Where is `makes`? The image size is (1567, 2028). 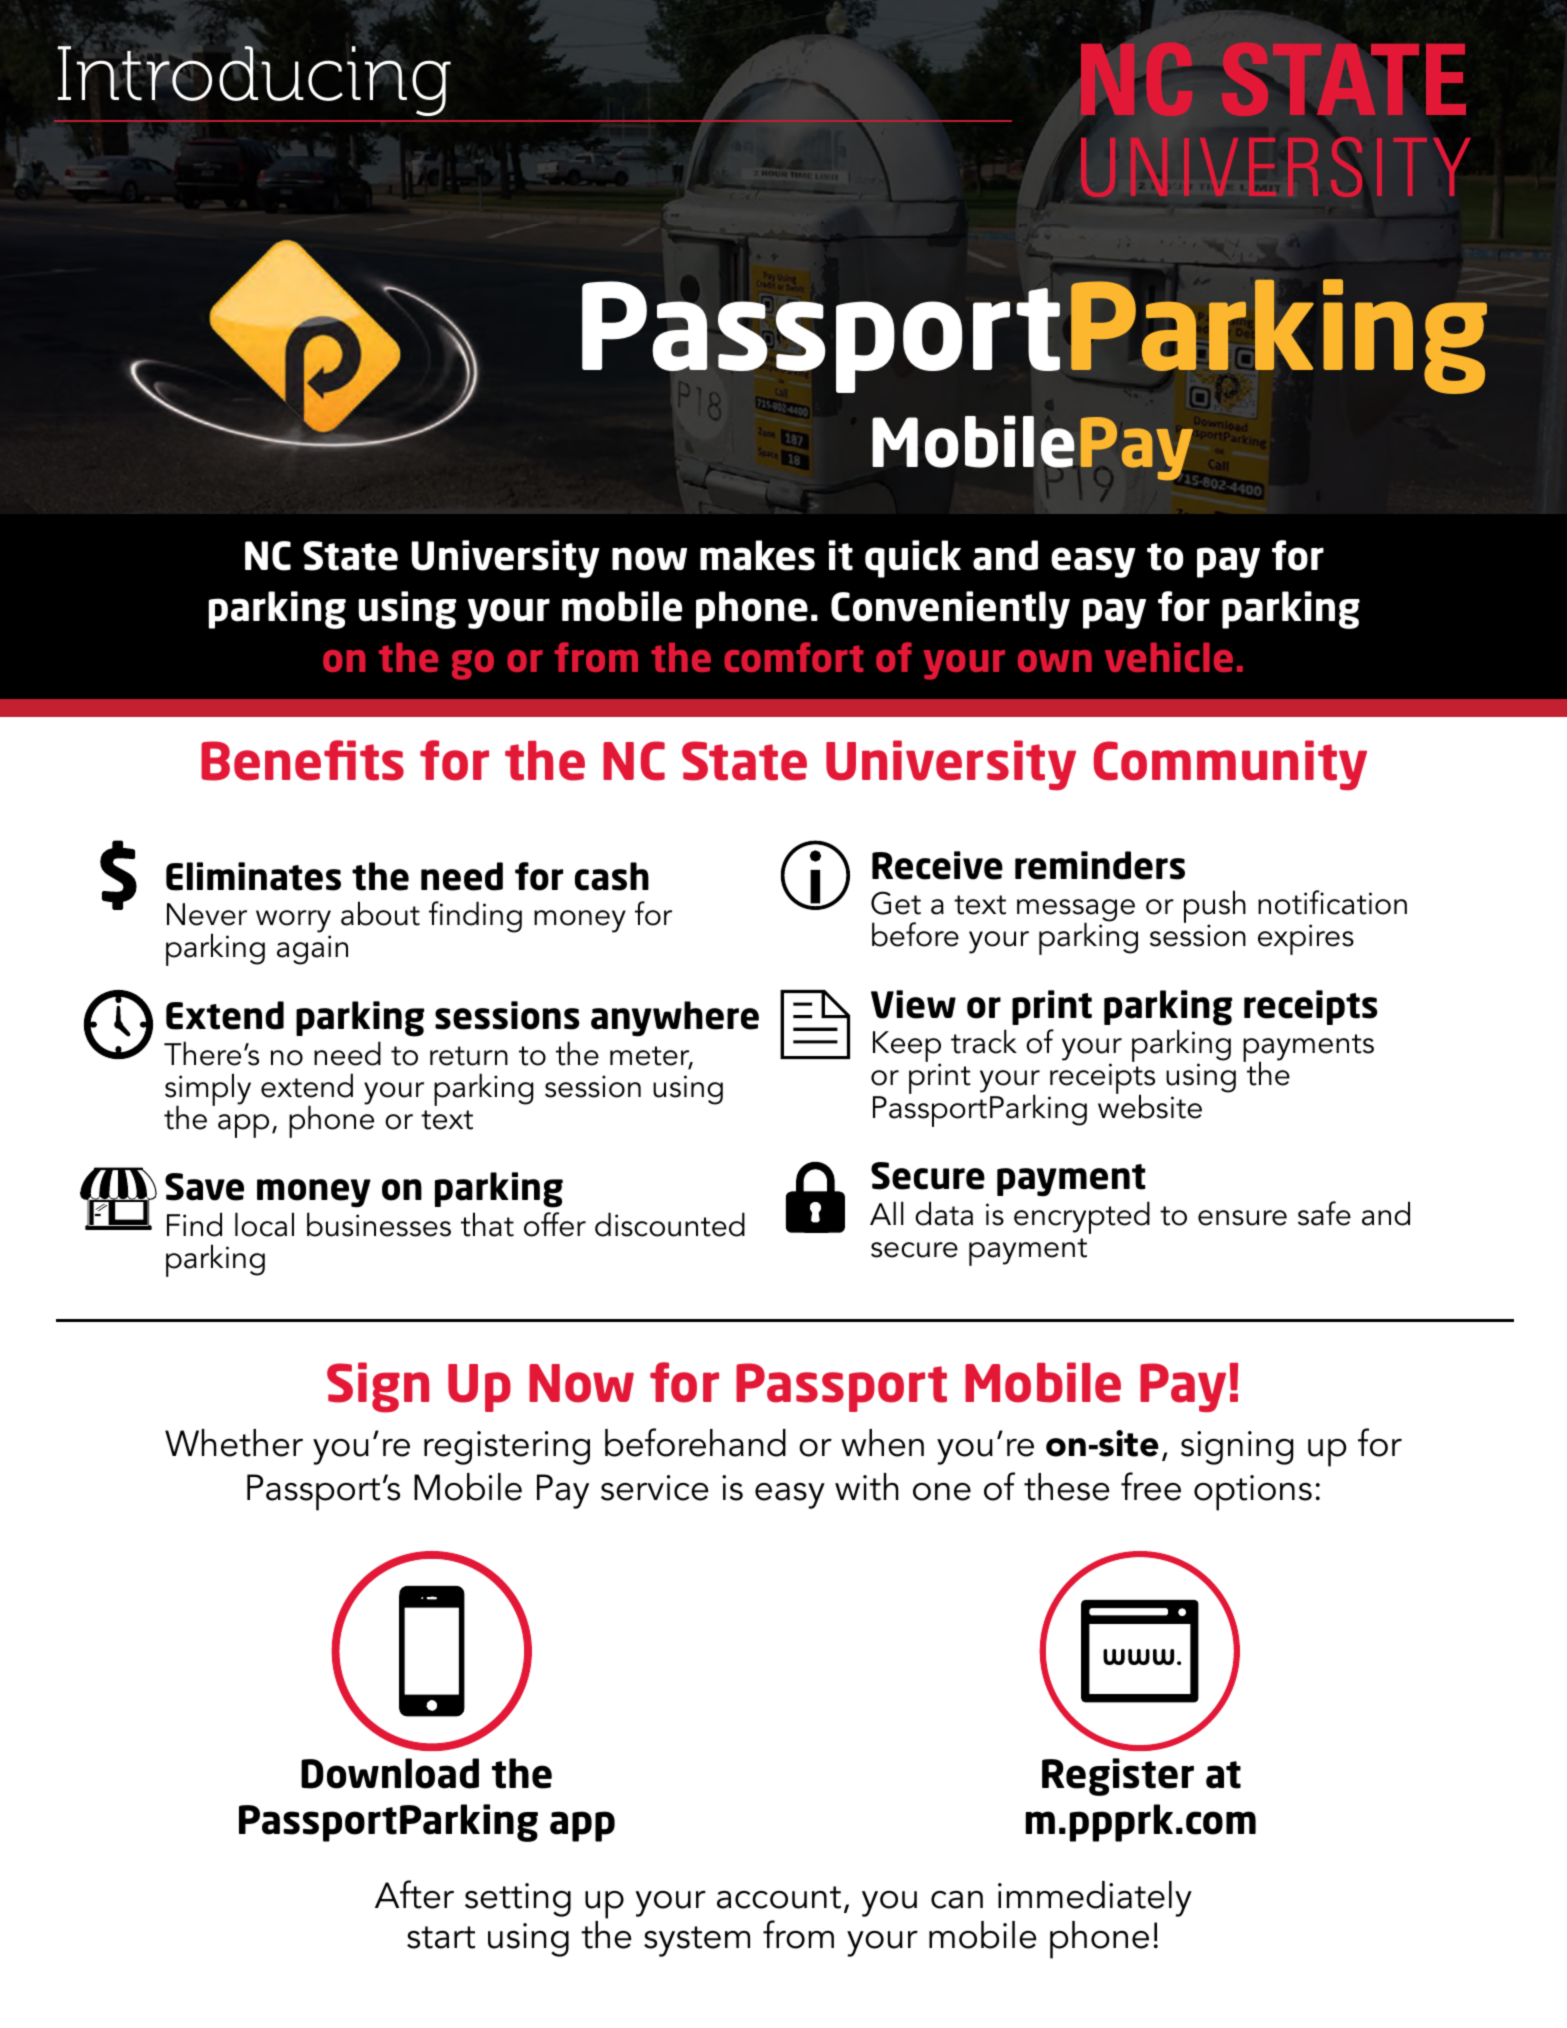 makes is located at coordinates (757, 555).
